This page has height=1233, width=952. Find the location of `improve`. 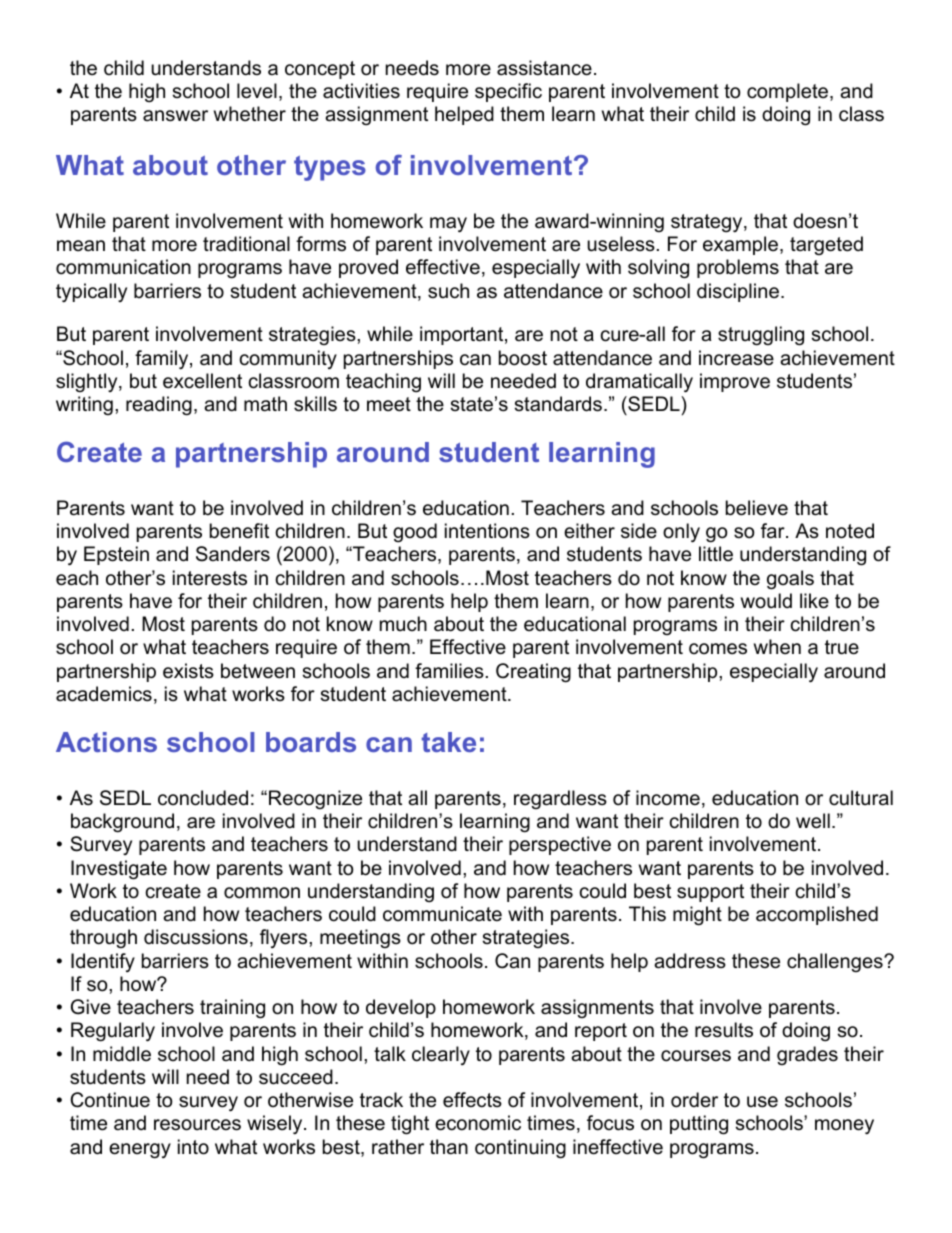

improve is located at coordinates (735, 382).
